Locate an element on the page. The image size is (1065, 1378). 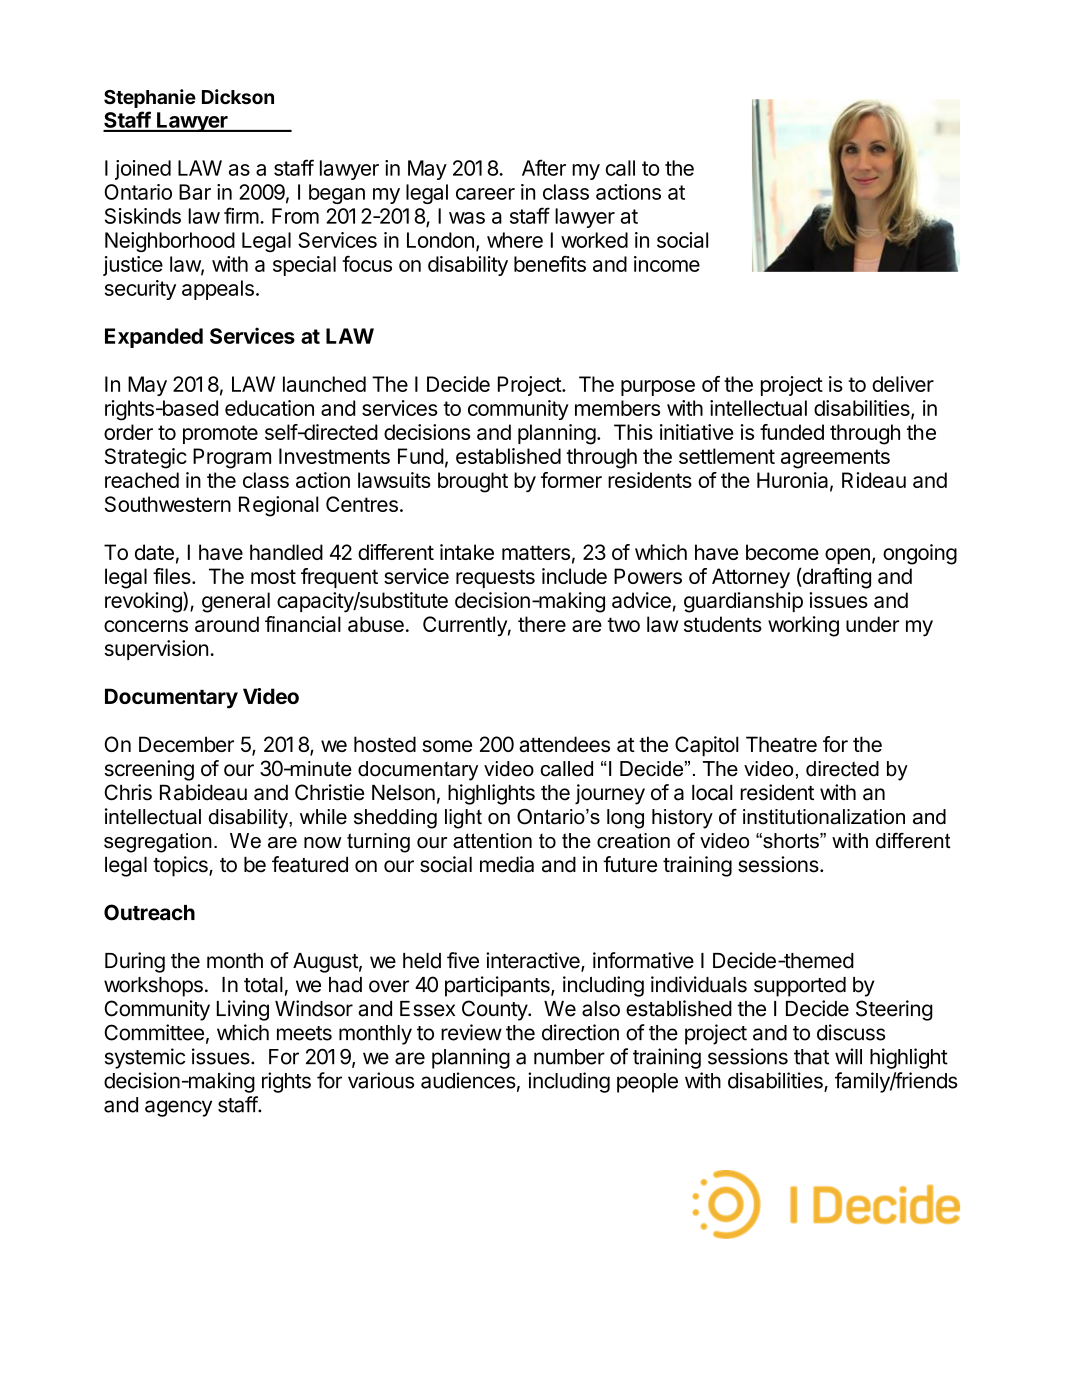
agency is located at coordinates (178, 1108).
